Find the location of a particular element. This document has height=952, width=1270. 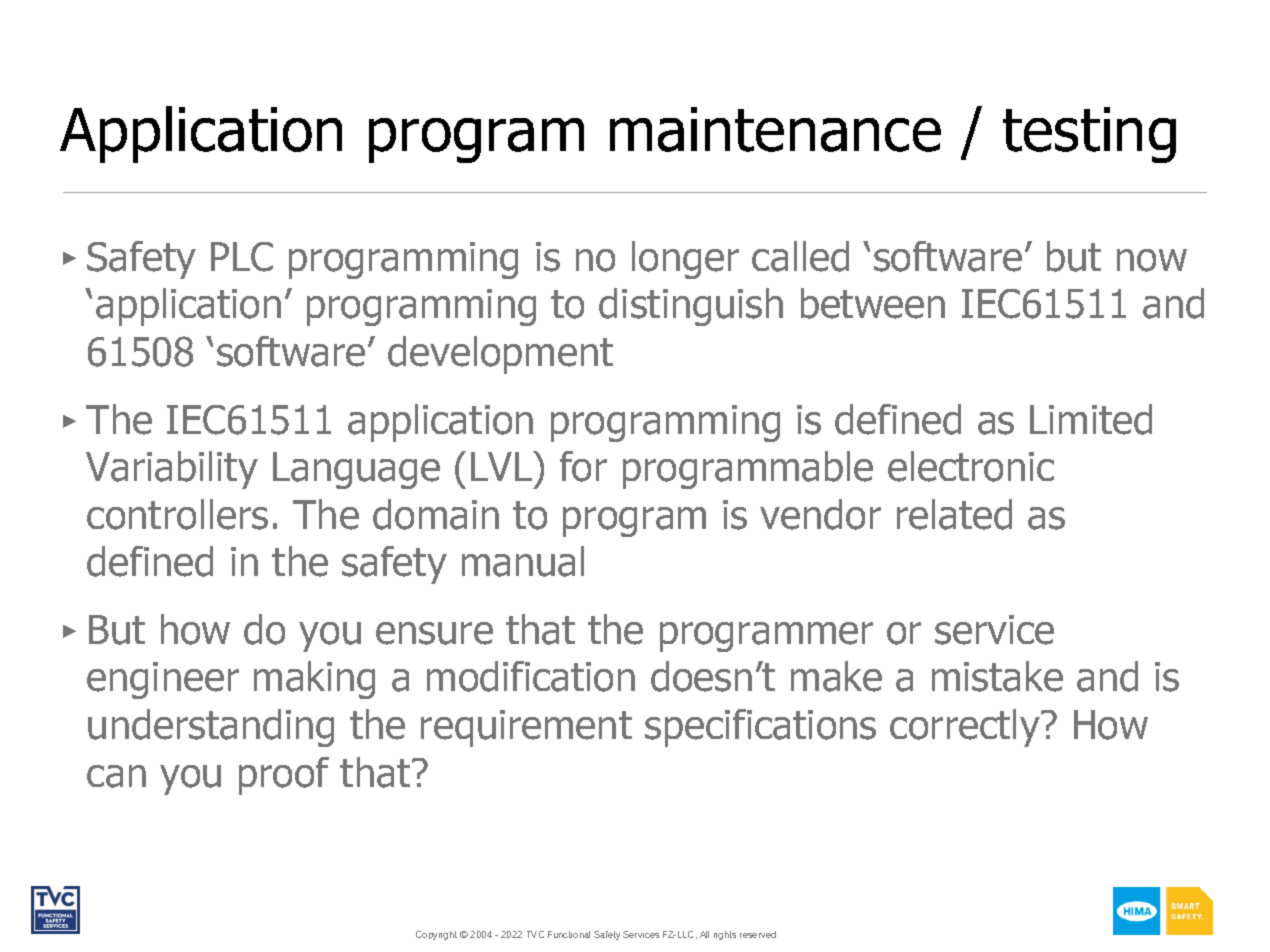

PLC is located at coordinates (242, 257).
